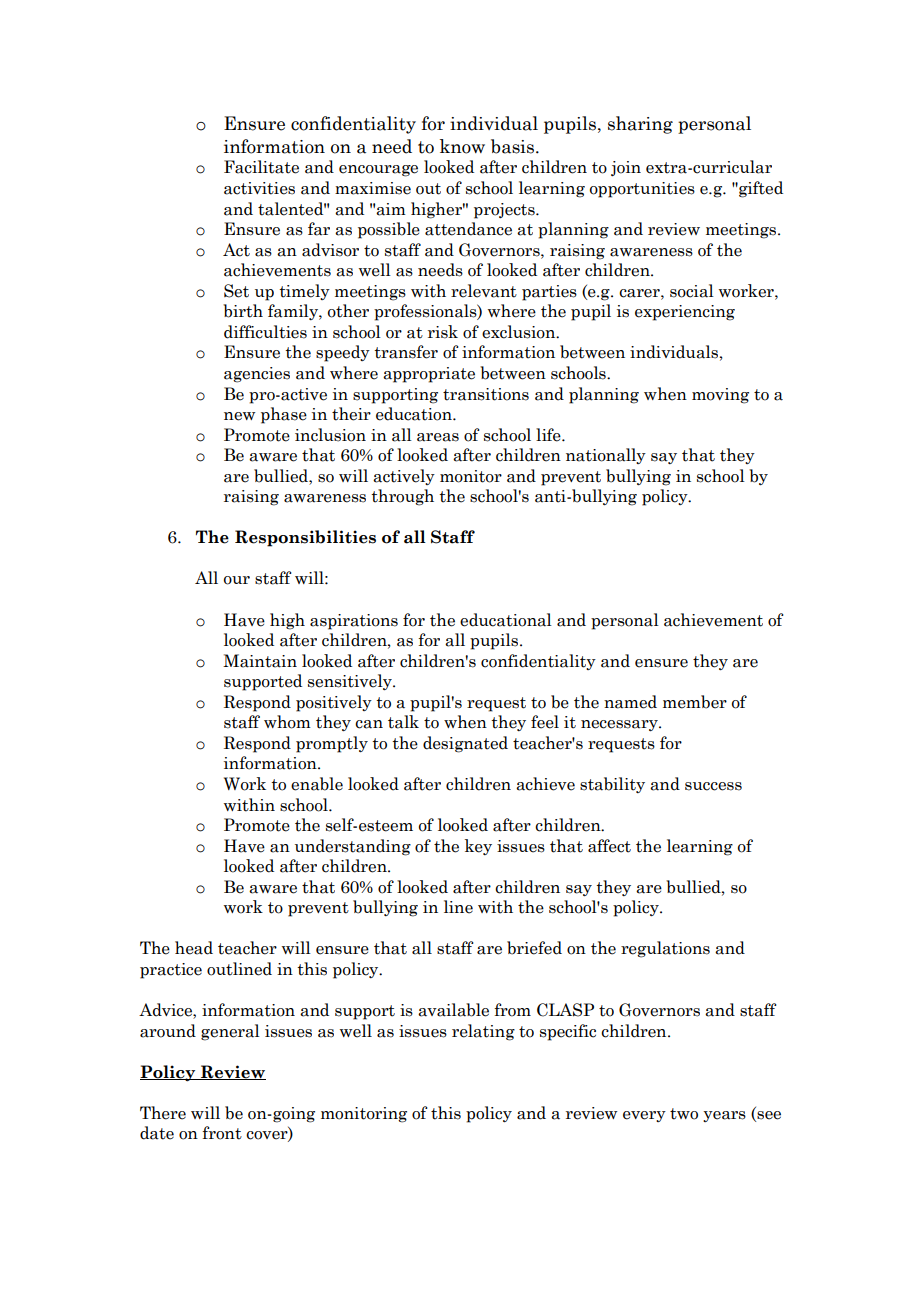 This screenshot has height=1308, width=924. What do you see at coordinates (260, 661) in the screenshot?
I see `Maintain` at bounding box center [260, 661].
